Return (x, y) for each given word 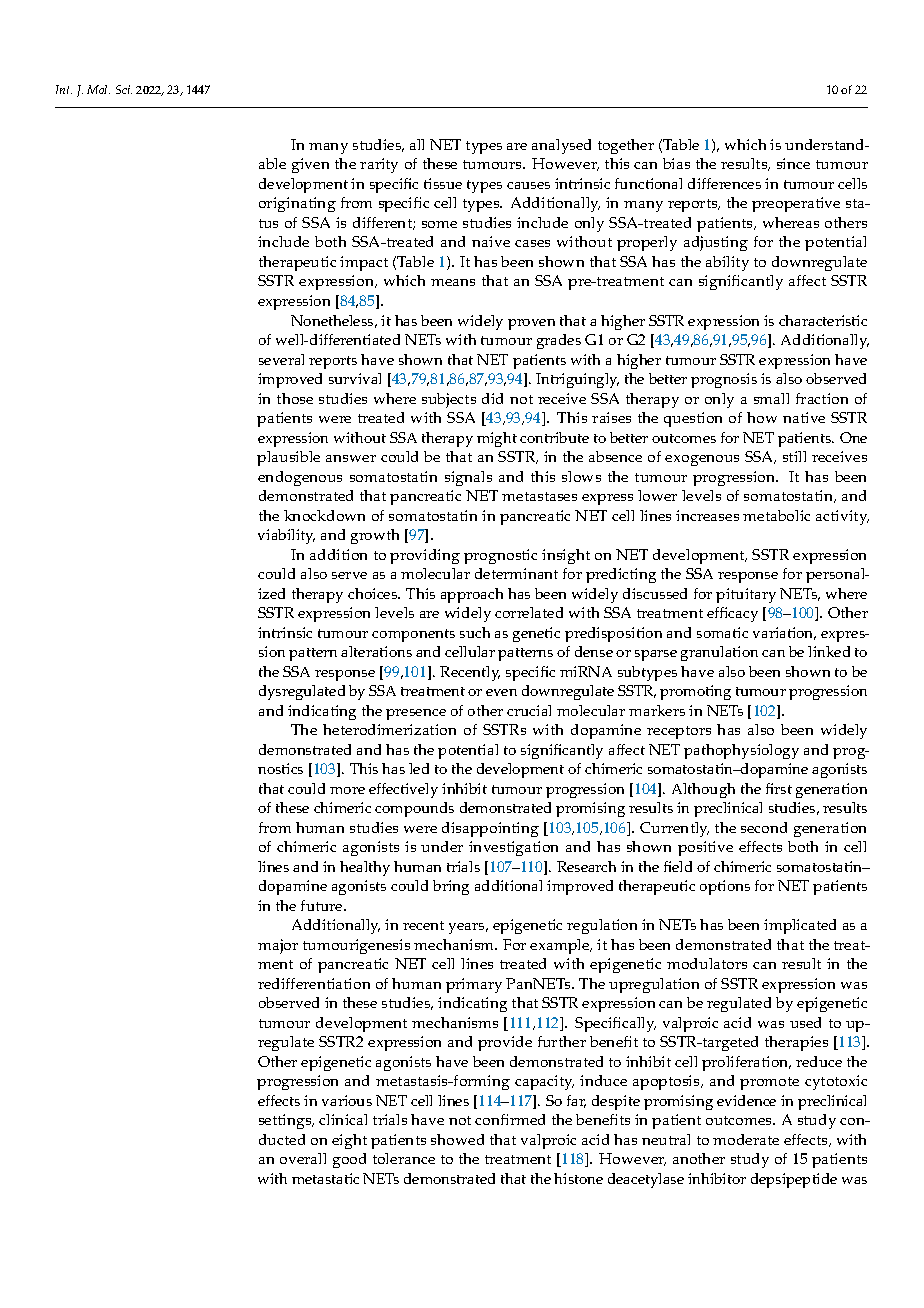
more (347, 790)
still (794, 456)
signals (468, 478)
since (793, 163)
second (764, 827)
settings (286, 1121)
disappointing (490, 829)
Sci (124, 89)
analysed (561, 146)
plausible (288, 458)
